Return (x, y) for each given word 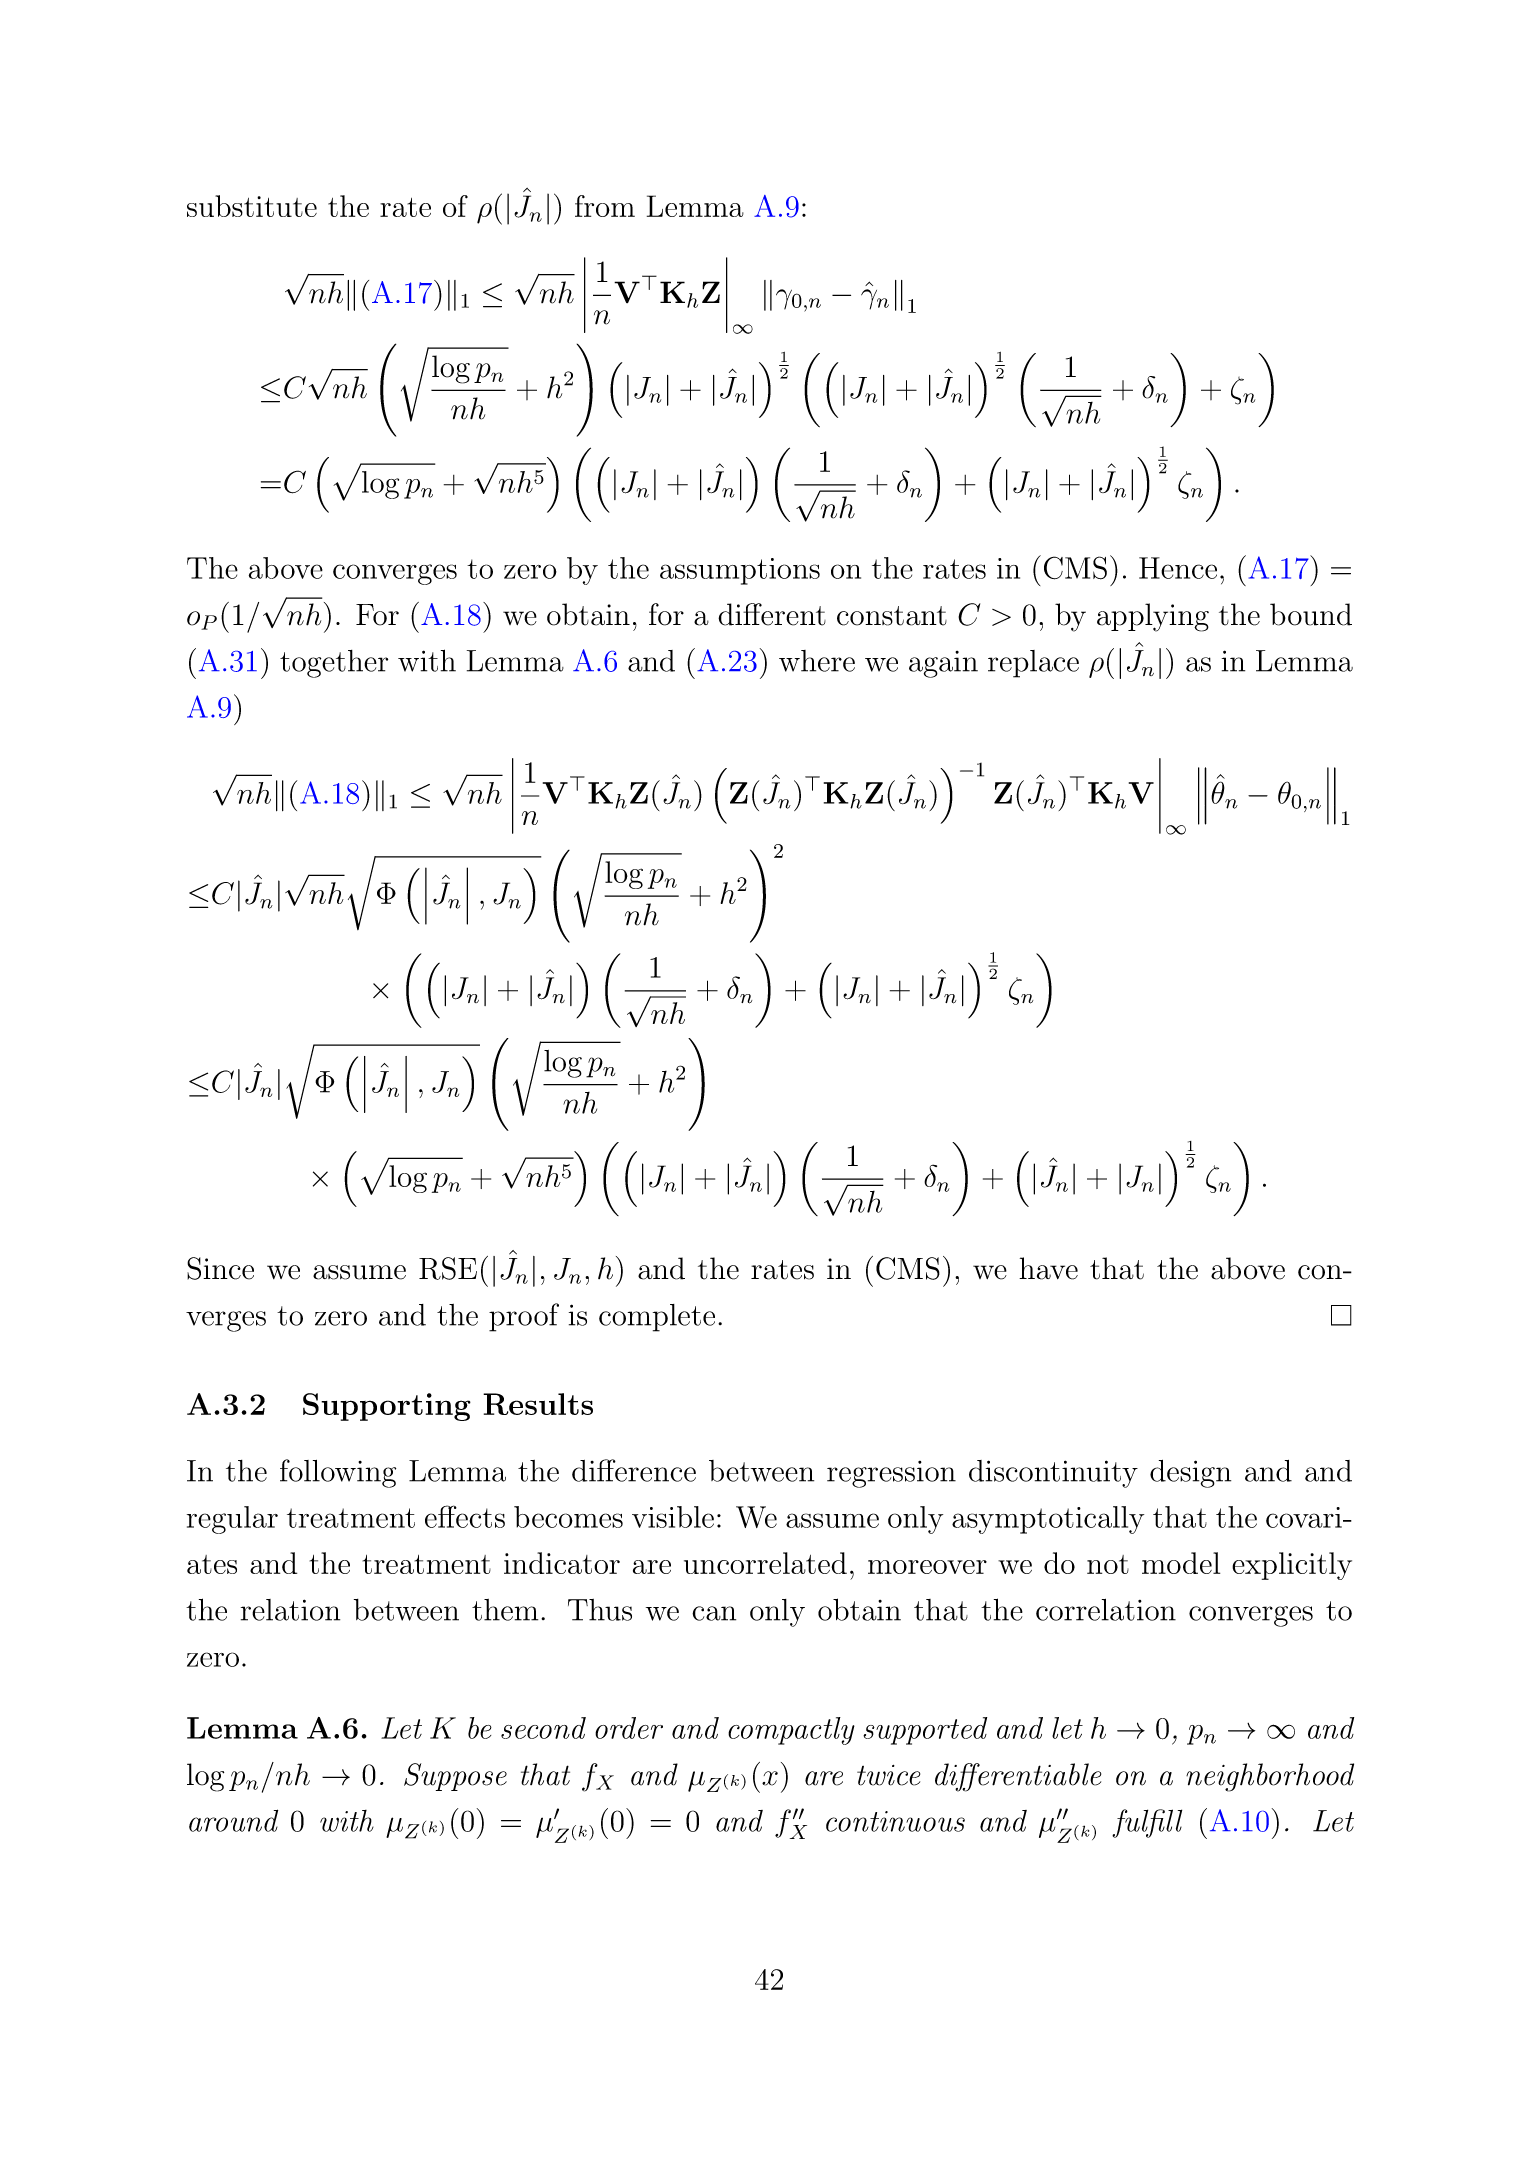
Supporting (387, 1407)
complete (657, 1318)
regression (891, 1474)
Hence (1178, 568)
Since (220, 1268)
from (605, 206)
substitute (252, 206)
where (817, 661)
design (1190, 1474)
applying (1153, 617)
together (334, 664)
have (1048, 1268)
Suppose (455, 1777)
